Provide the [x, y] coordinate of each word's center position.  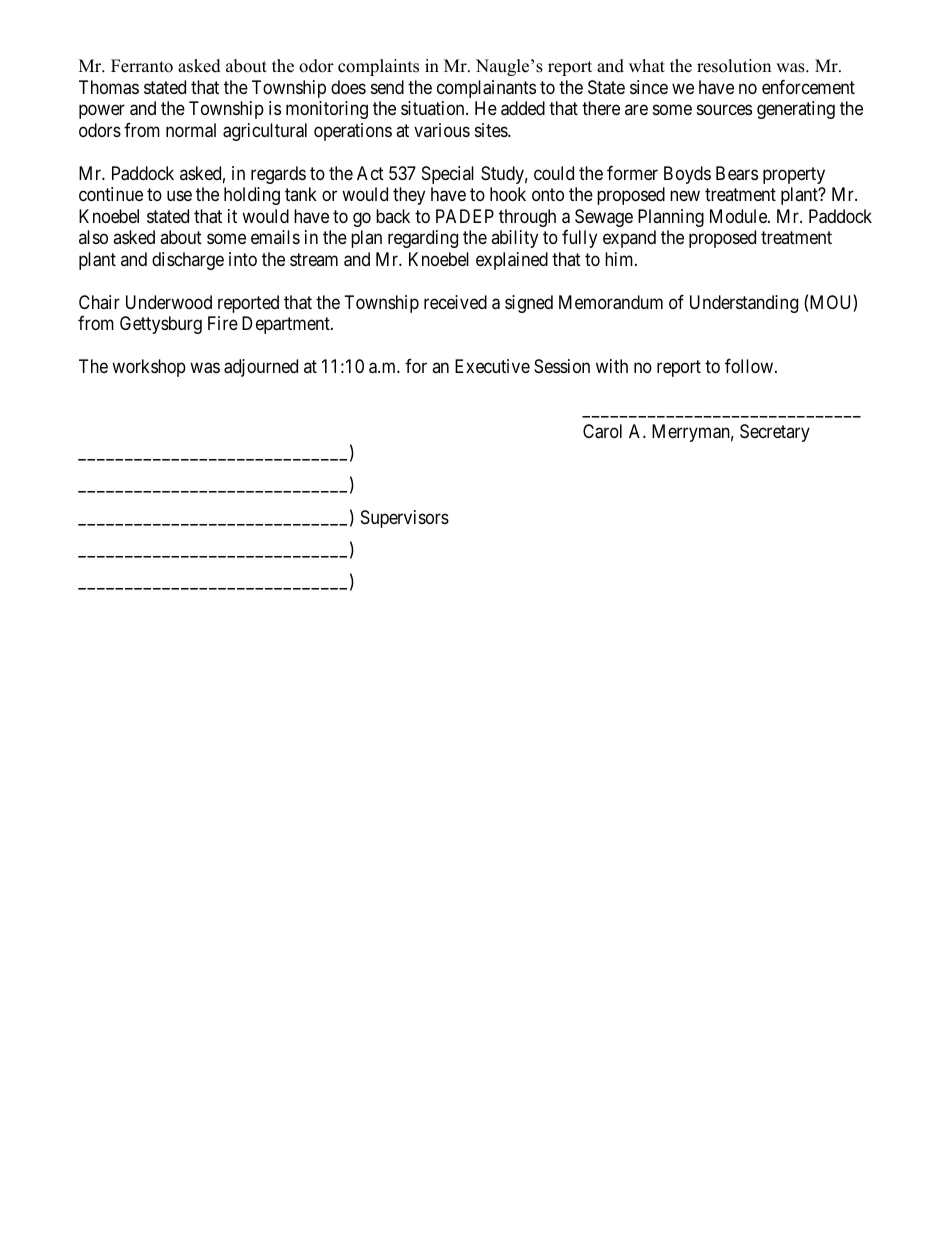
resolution [734, 66]
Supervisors [405, 519]
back [393, 216]
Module [739, 216]
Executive [492, 366]
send [387, 87]
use [179, 196]
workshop [149, 368]
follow [749, 366]
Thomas [109, 87]
